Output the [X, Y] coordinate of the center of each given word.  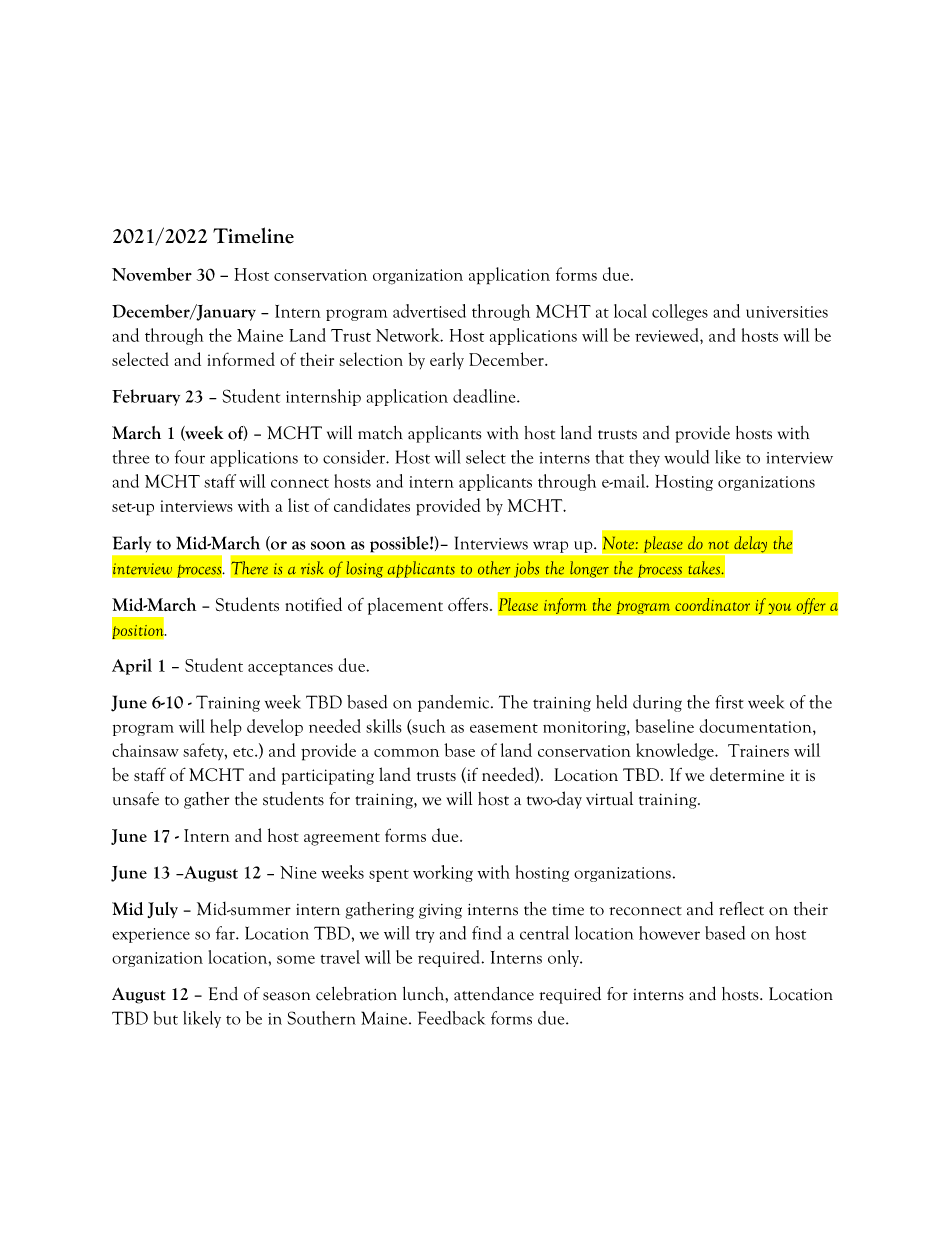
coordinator [712, 604]
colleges [680, 312]
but [166, 1018]
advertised [429, 311]
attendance [494, 993]
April [132, 666]
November [152, 274]
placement [405, 606]
